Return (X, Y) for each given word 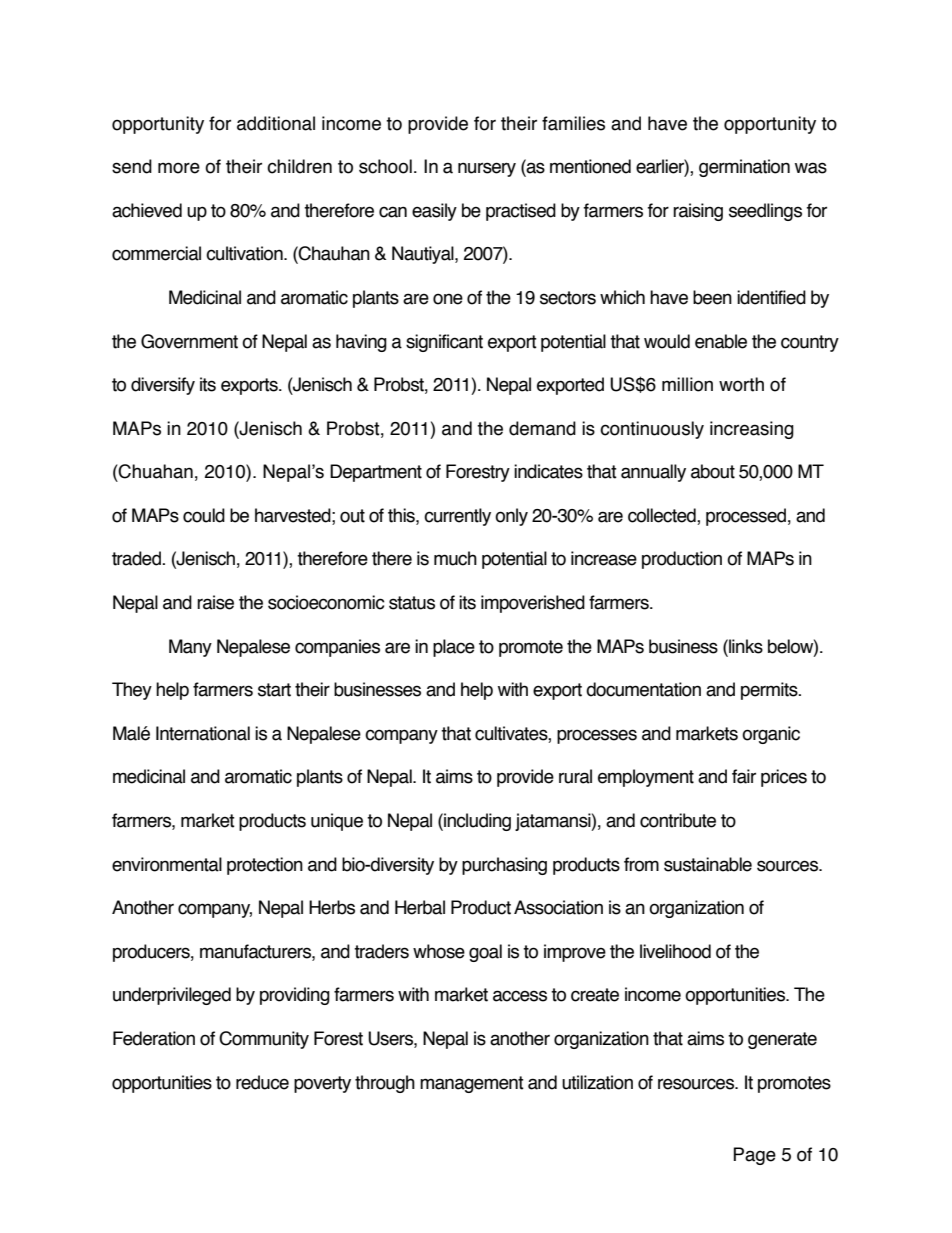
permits (770, 691)
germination (744, 168)
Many (190, 648)
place (454, 648)
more (179, 168)
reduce (262, 1082)
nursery (487, 169)
